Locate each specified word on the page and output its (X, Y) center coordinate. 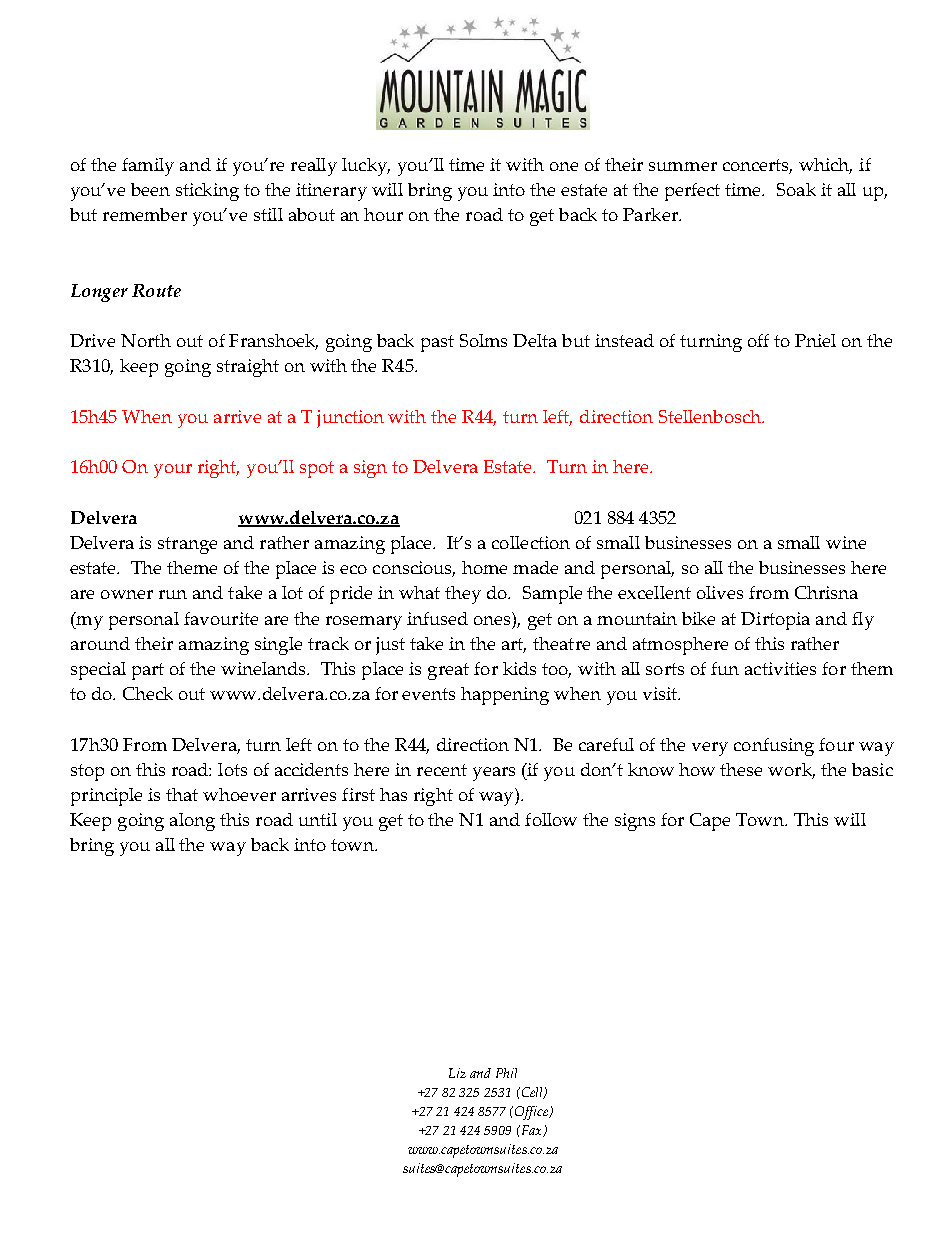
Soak (796, 189)
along (192, 822)
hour (383, 214)
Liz (457, 1073)
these (741, 769)
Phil (506, 1073)
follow (551, 819)
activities (780, 668)
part (148, 671)
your (173, 471)
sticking (207, 192)
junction (350, 419)
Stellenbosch (711, 416)
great (448, 671)
